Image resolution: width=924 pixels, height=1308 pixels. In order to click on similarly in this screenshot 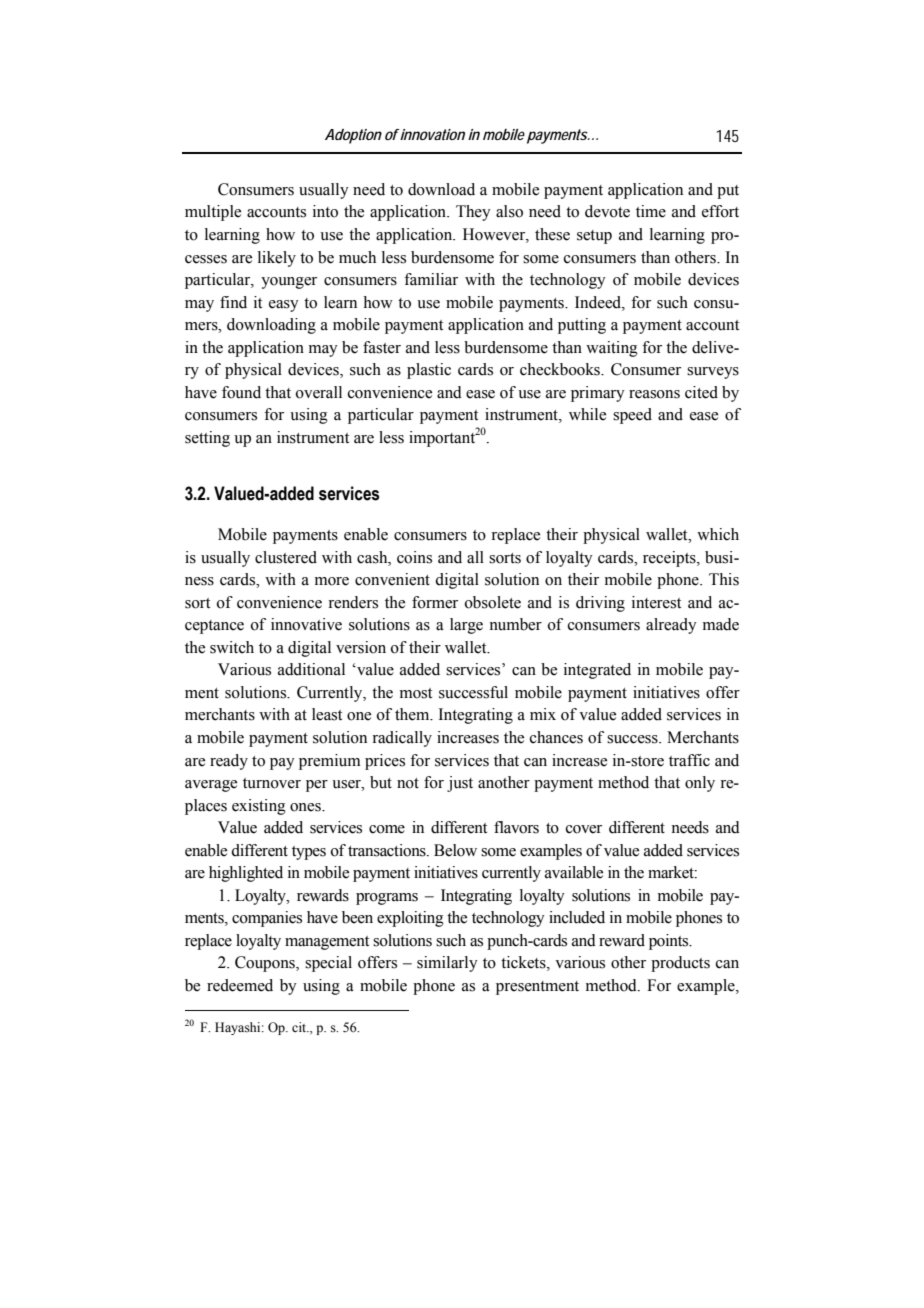, I will do `click(447, 964)`.
